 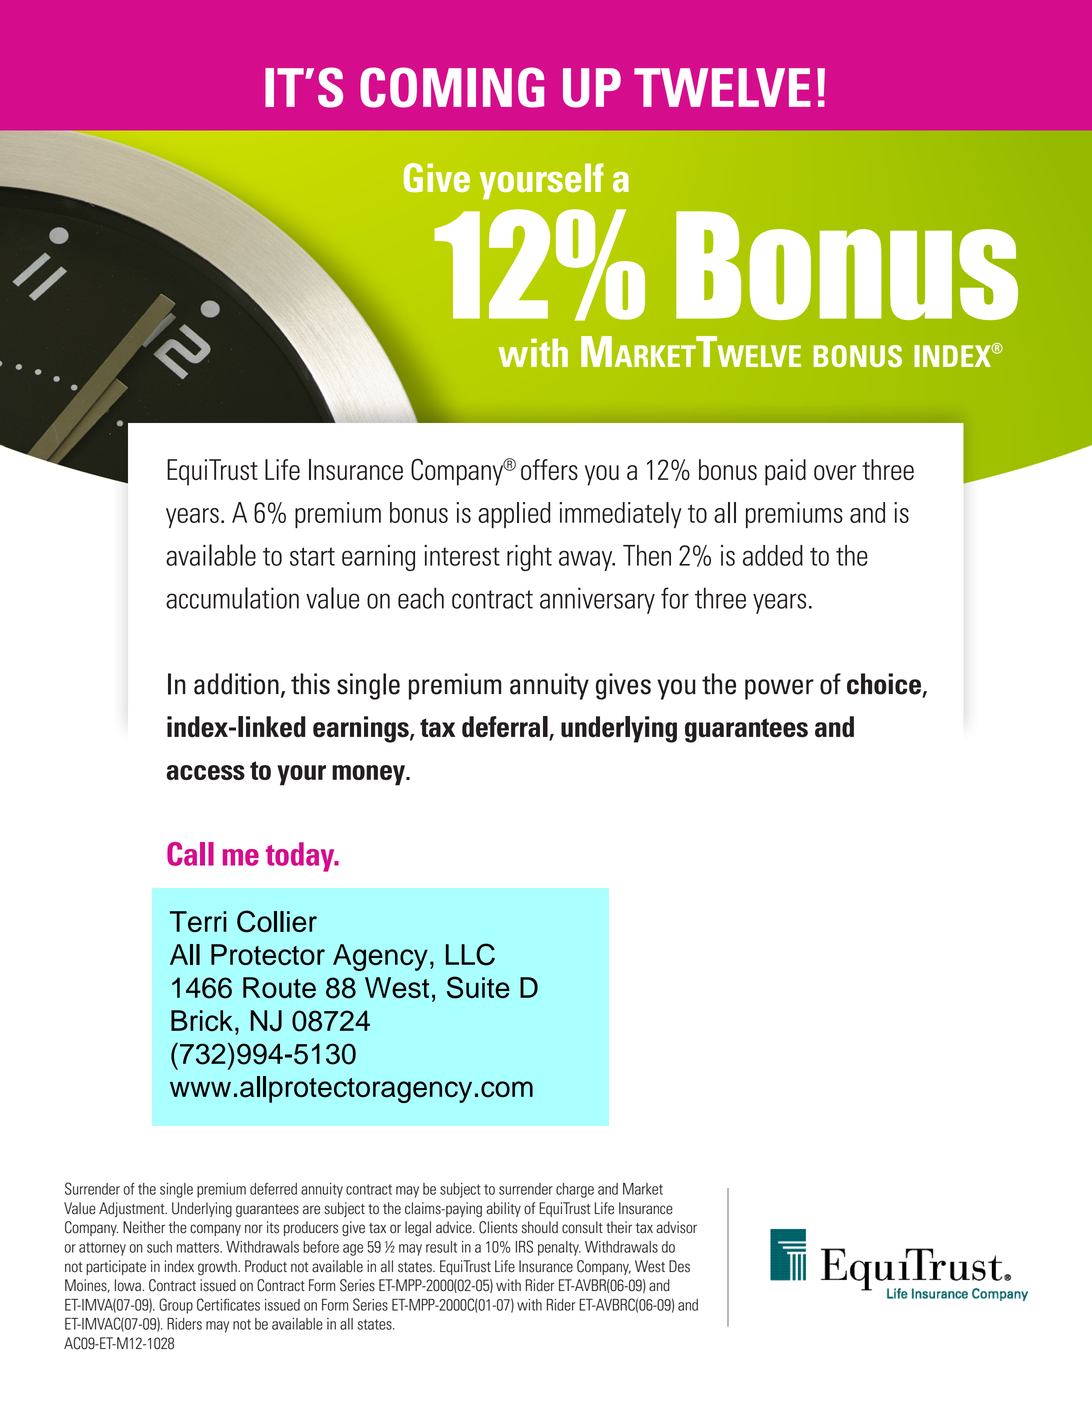 I want to click on COMING, so click(x=452, y=87).
